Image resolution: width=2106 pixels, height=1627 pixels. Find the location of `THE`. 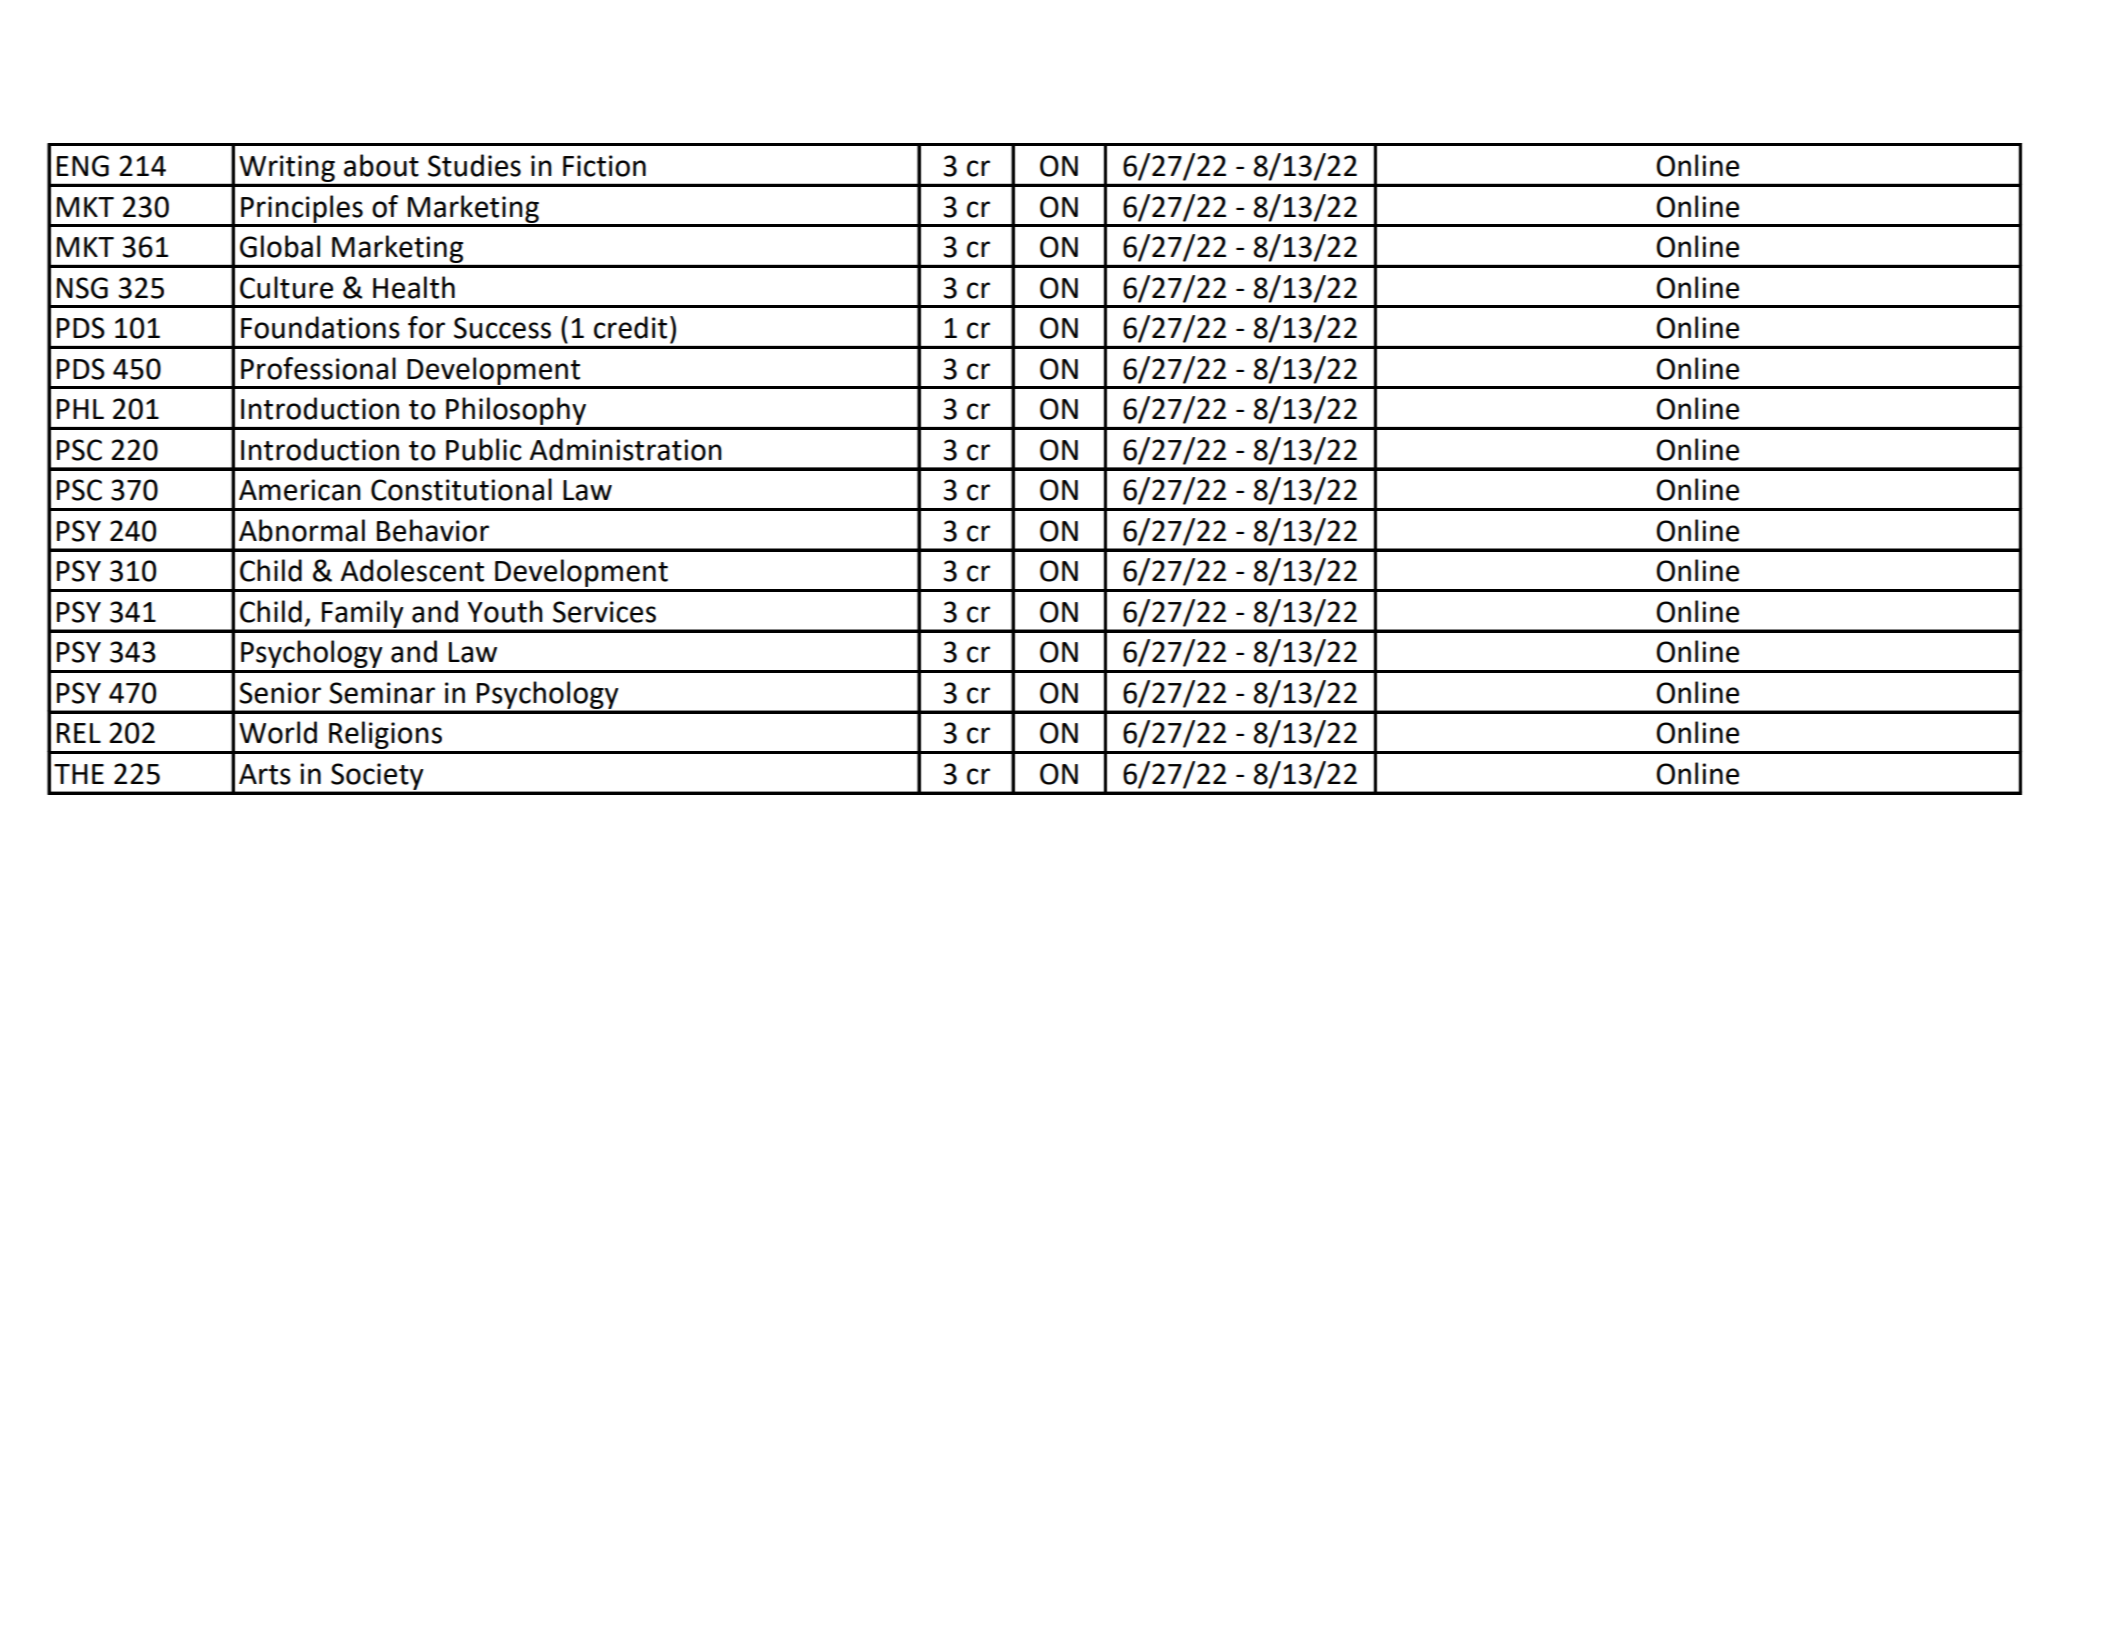

THE is located at coordinates (79, 774).
